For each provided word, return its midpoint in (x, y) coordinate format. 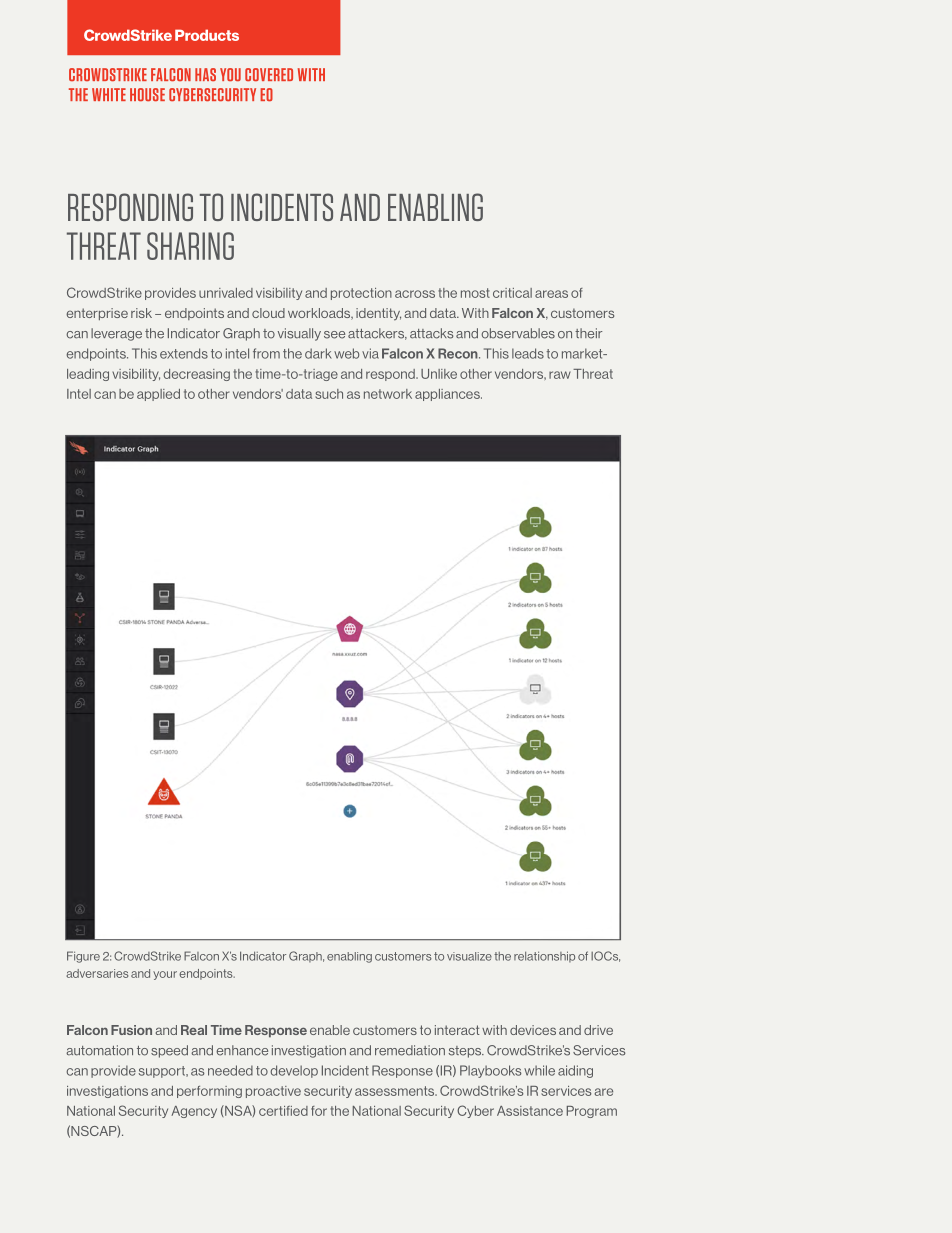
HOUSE (147, 94)
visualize (469, 956)
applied (158, 395)
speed (169, 1051)
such (329, 394)
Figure (83, 957)
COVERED (269, 74)
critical (512, 293)
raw (560, 375)
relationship (544, 956)
